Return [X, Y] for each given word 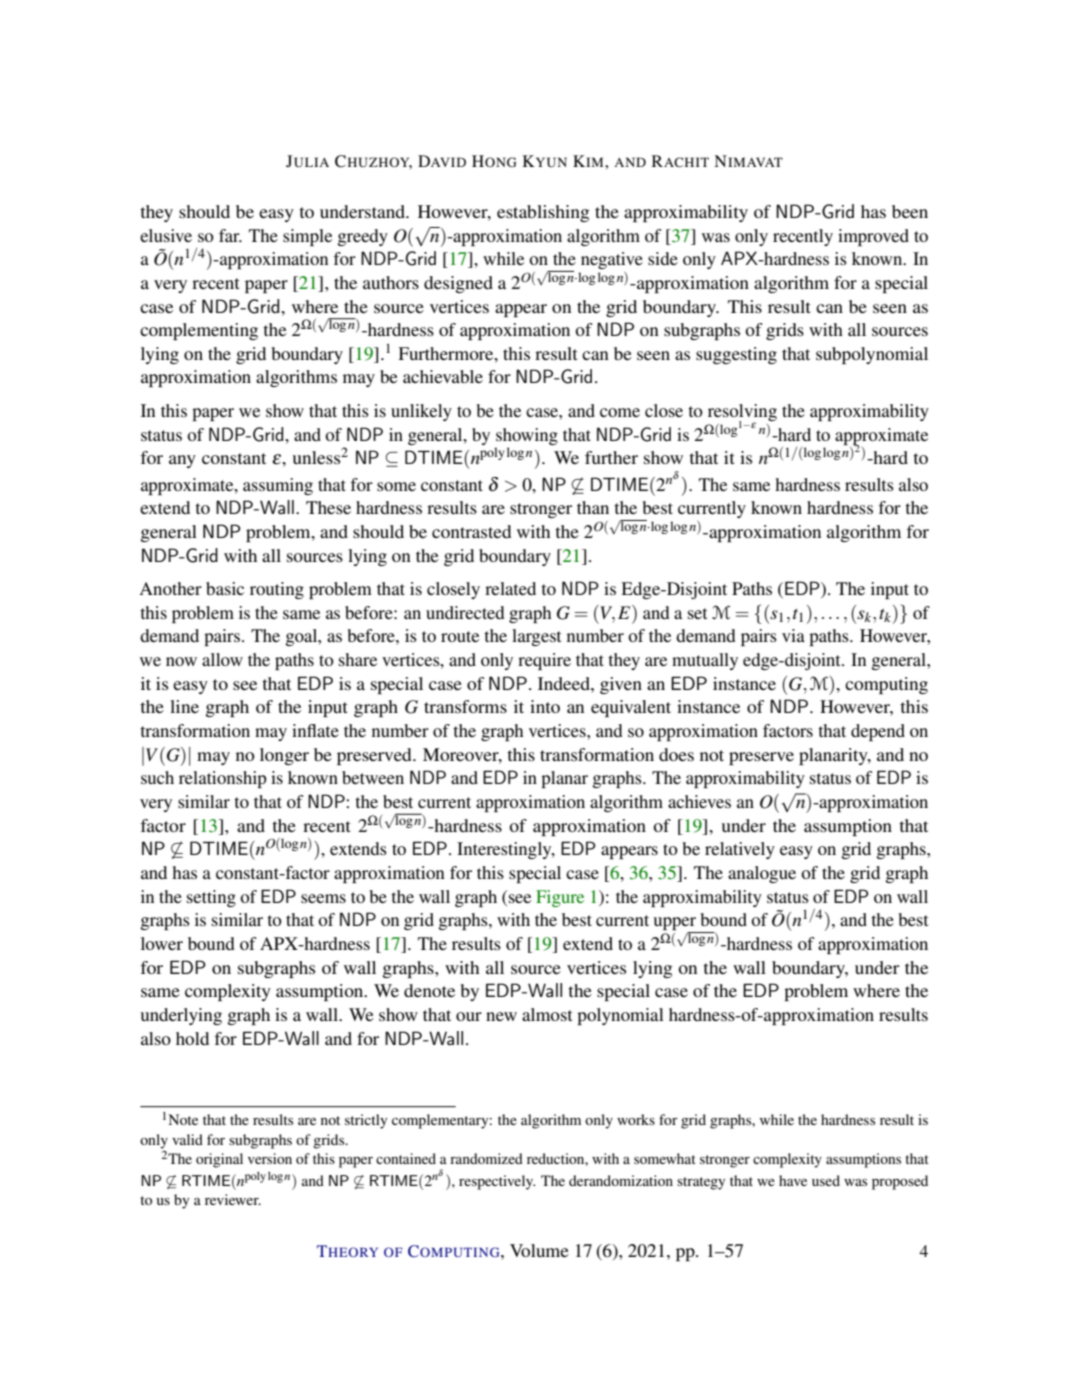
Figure [560, 898]
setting [211, 898]
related [510, 588]
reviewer [233, 1199]
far [230, 235]
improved [873, 237]
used [826, 1180]
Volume [539, 1250]
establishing [543, 213]
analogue [762, 874]
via [793, 635]
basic [225, 588]
